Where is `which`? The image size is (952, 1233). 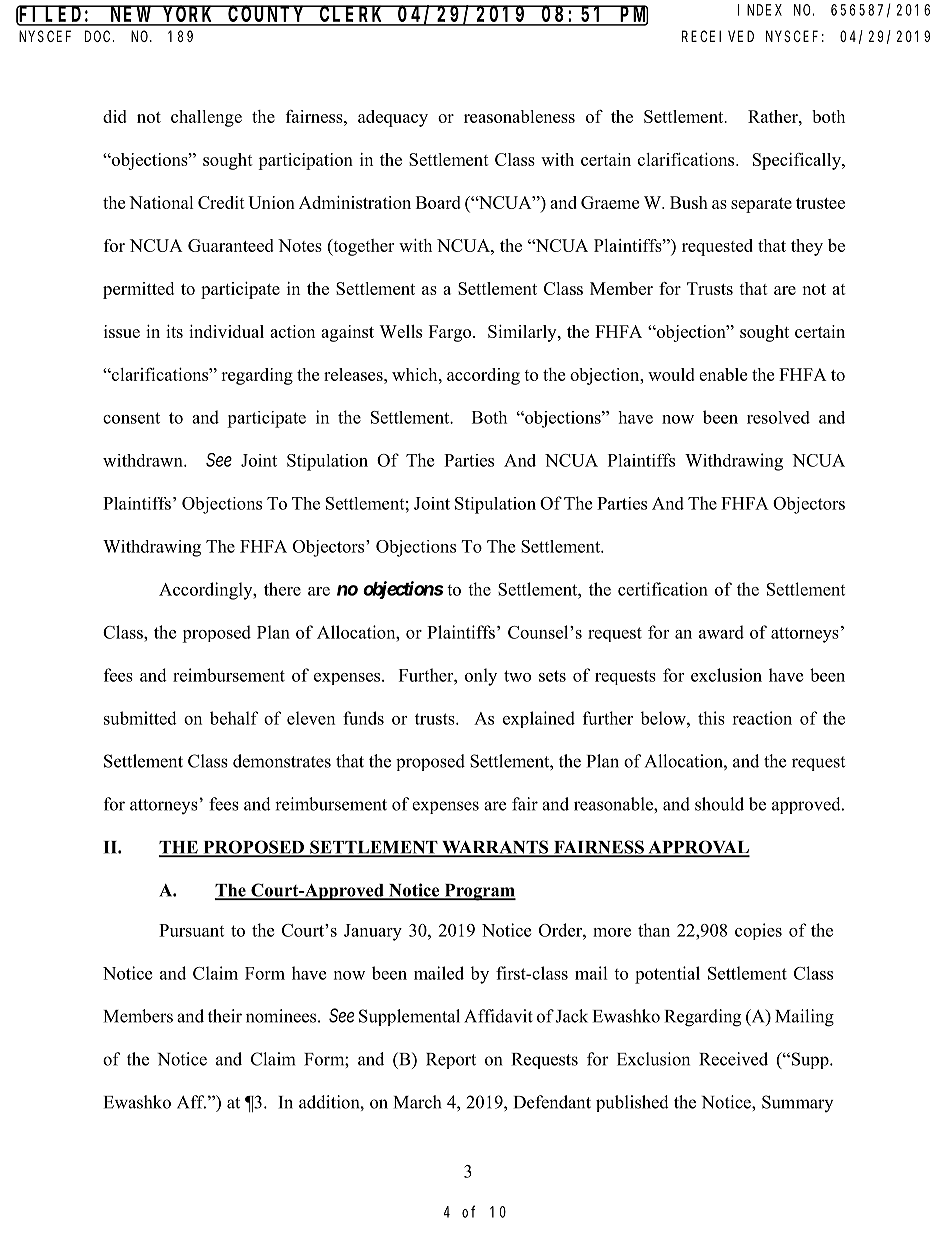 which is located at coordinates (416, 374).
